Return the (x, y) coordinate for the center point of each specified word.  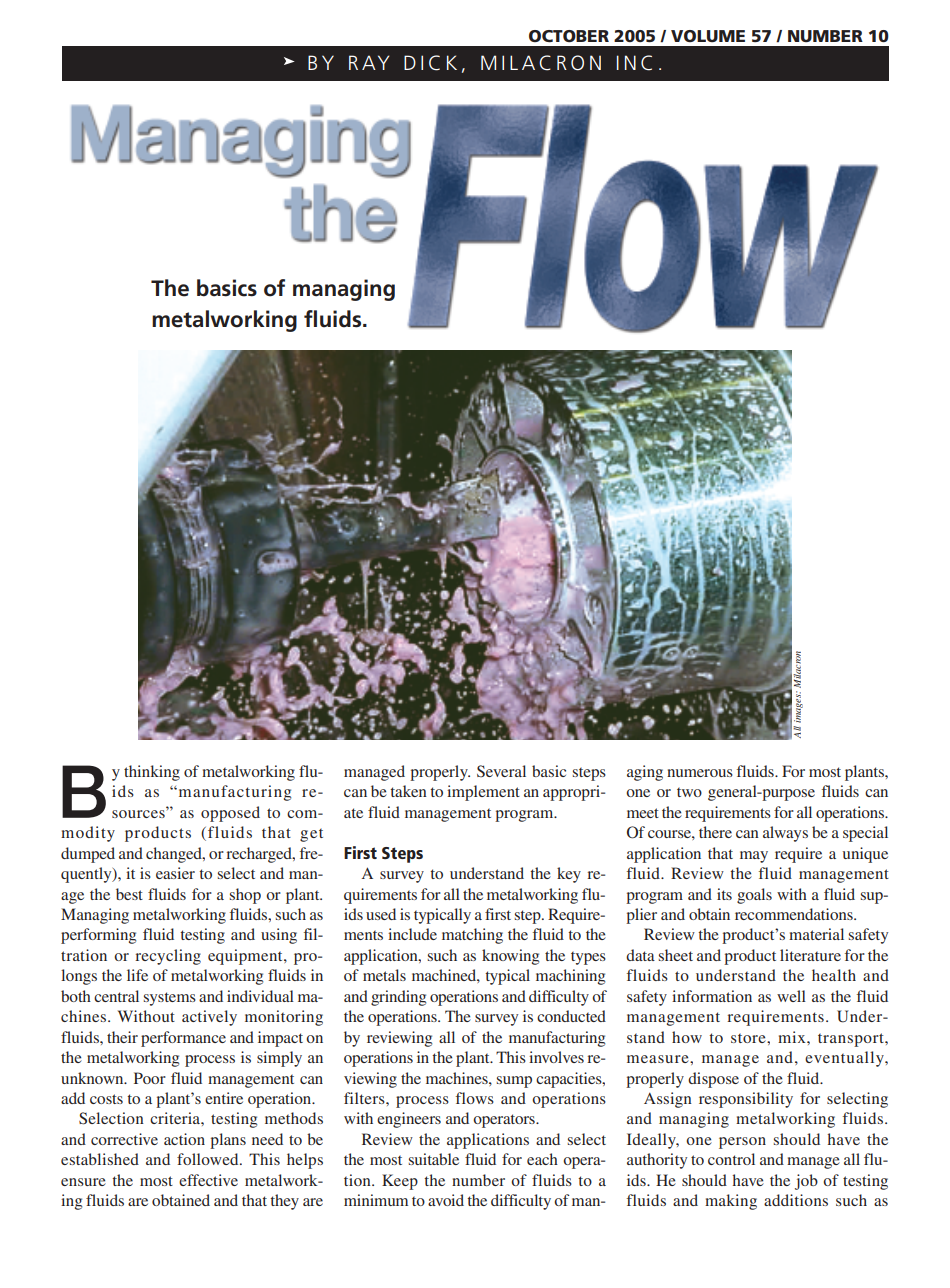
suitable (434, 1159)
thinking (152, 773)
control (731, 1159)
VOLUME (708, 36)
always (785, 834)
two (689, 792)
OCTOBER (569, 36)
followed (209, 1159)
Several (501, 771)
